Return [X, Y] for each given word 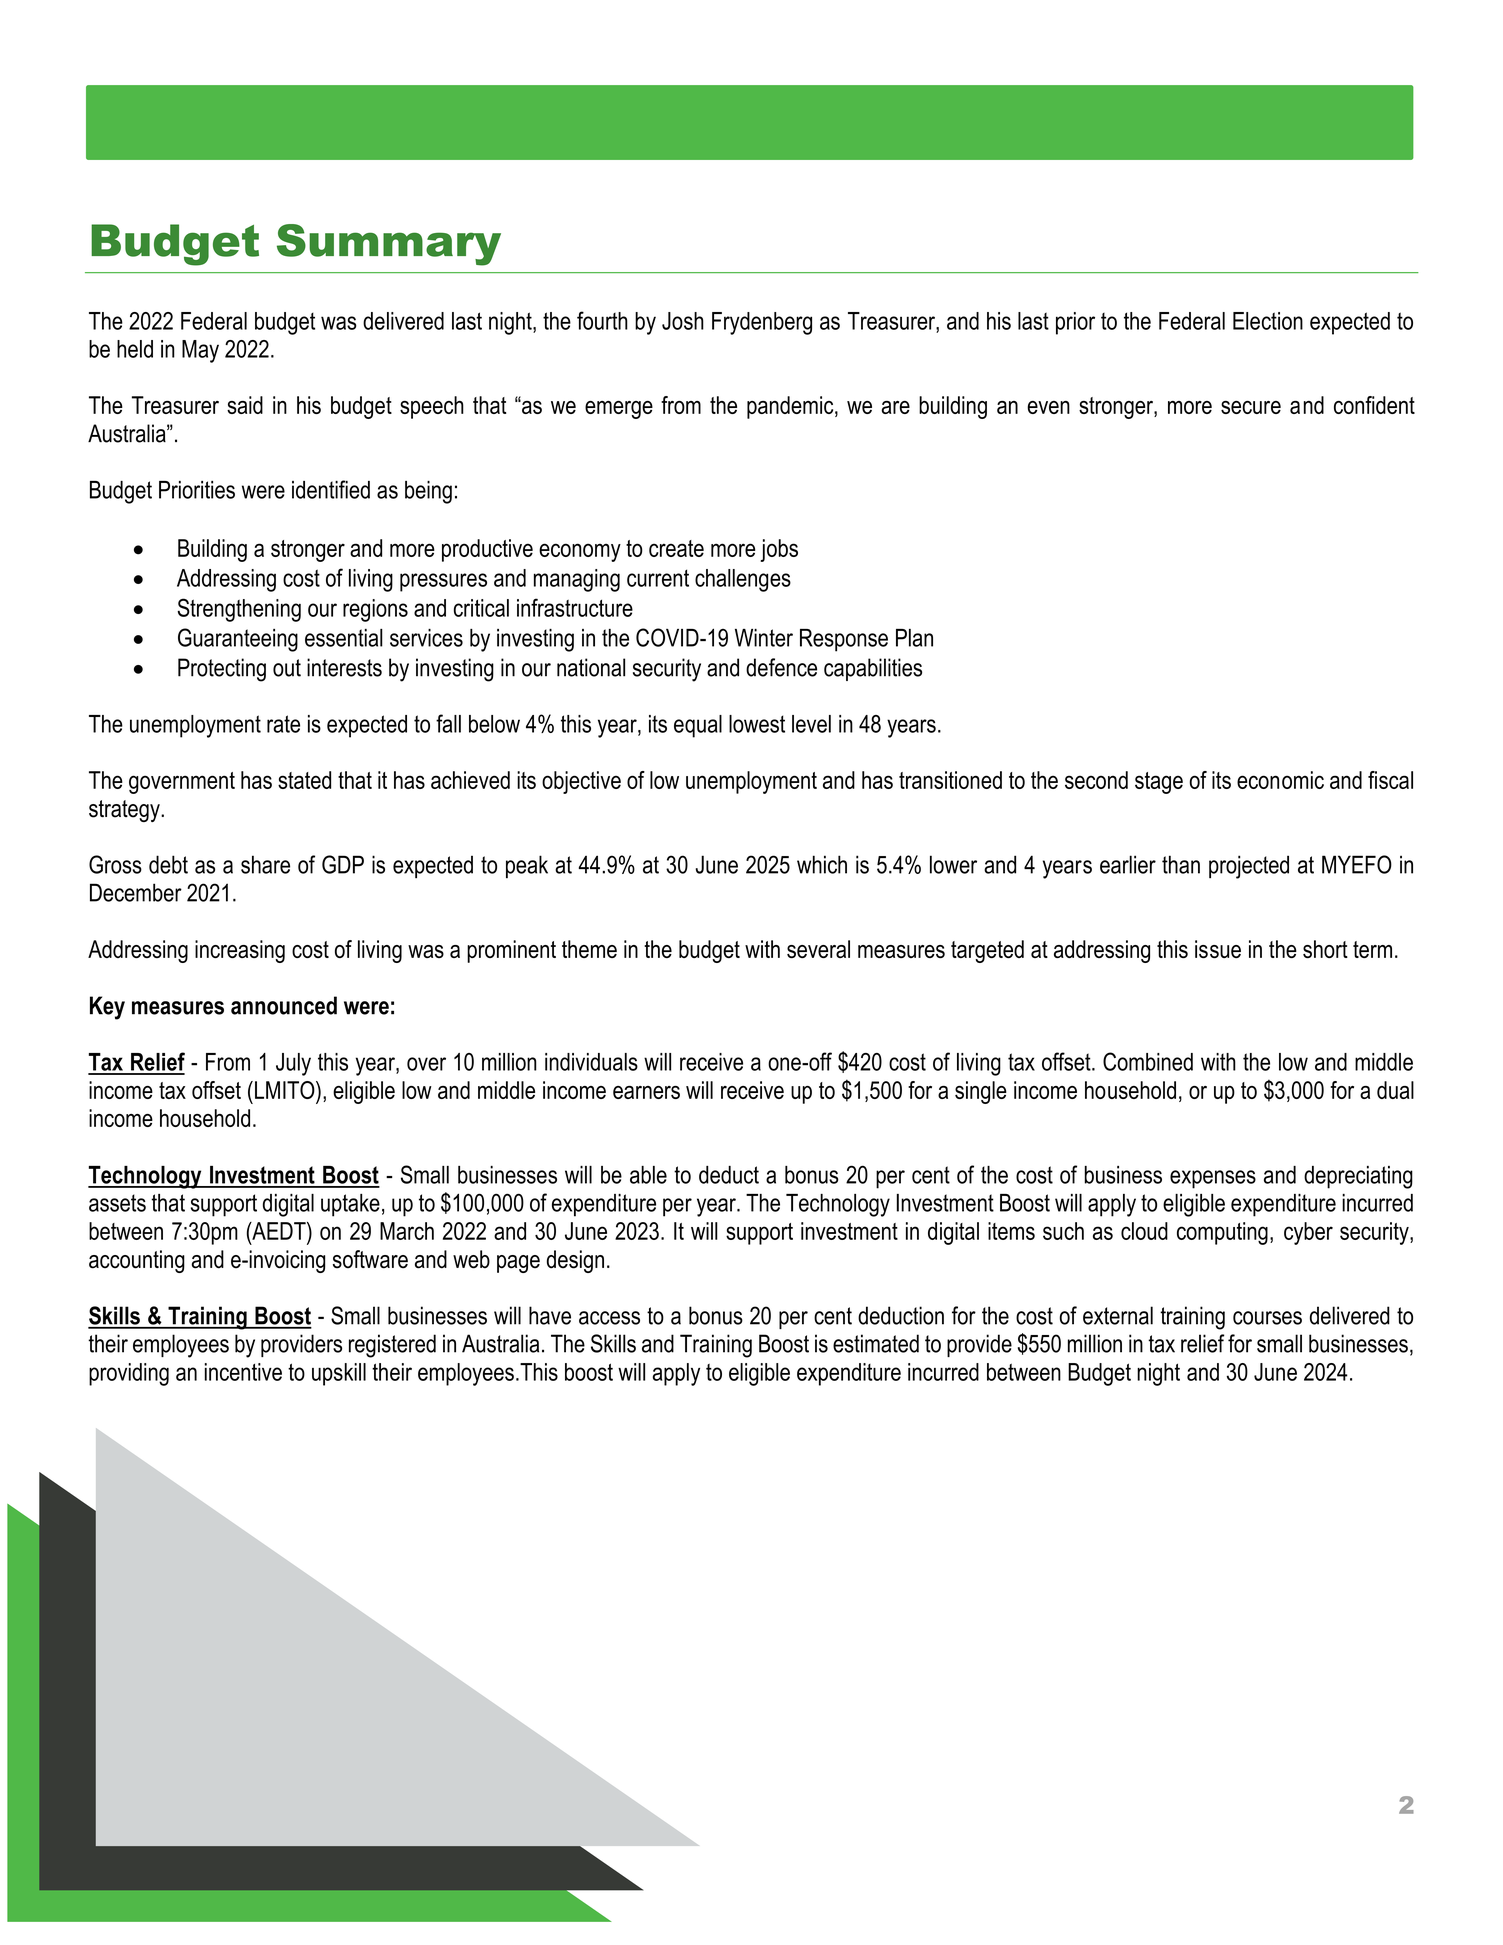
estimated [876, 1343]
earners [646, 1092]
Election [1268, 321]
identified [331, 489]
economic [1280, 780]
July [293, 1064]
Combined [1148, 1061]
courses [1267, 1318]
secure [1251, 407]
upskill [339, 1374]
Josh [683, 321]
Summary [389, 245]
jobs [779, 550]
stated [304, 780]
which [822, 864]
